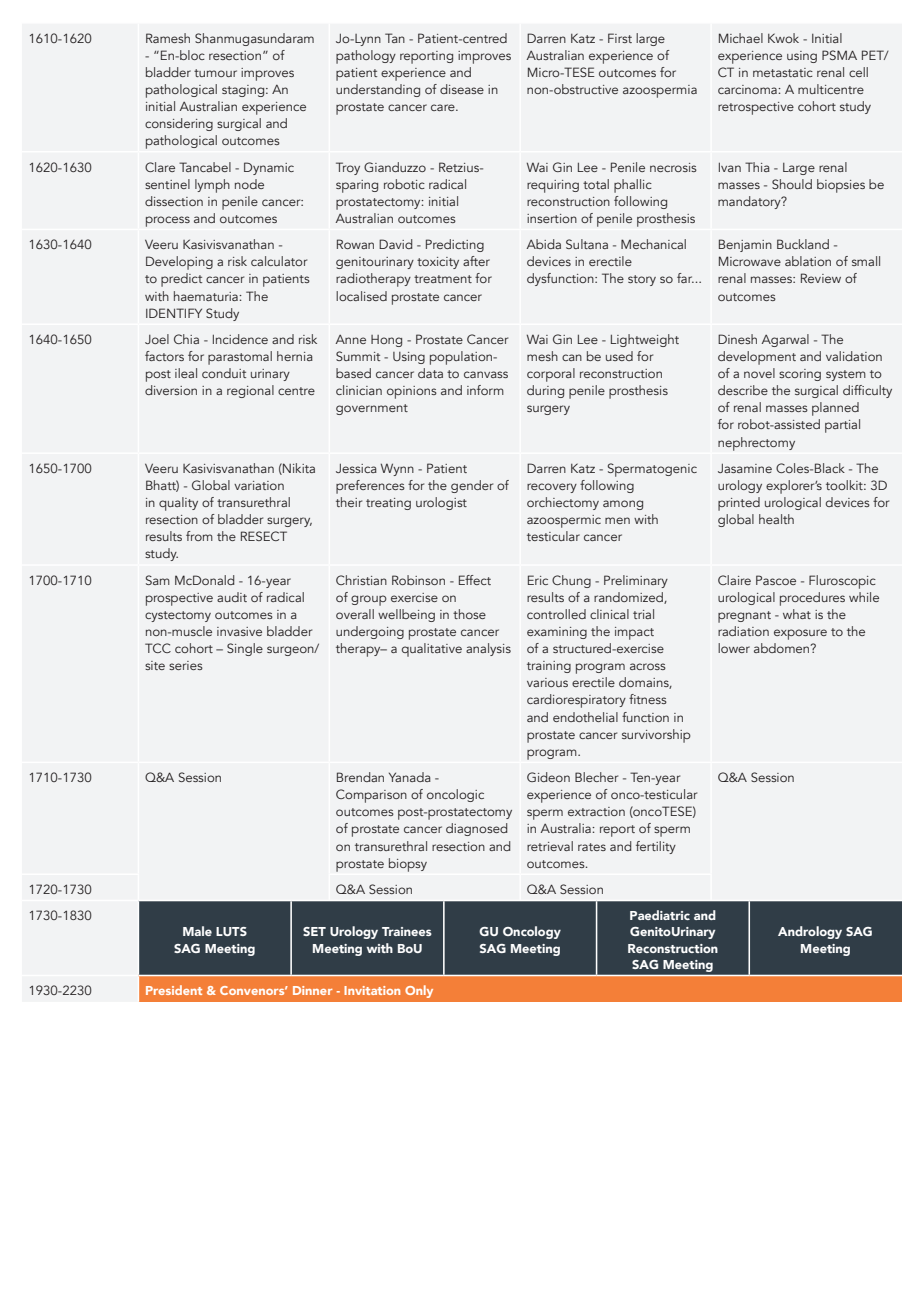 The height and width of the page is (1308, 924). Describe the element at coordinates (783, 72) in the page. I see `metastatic` at that location.
